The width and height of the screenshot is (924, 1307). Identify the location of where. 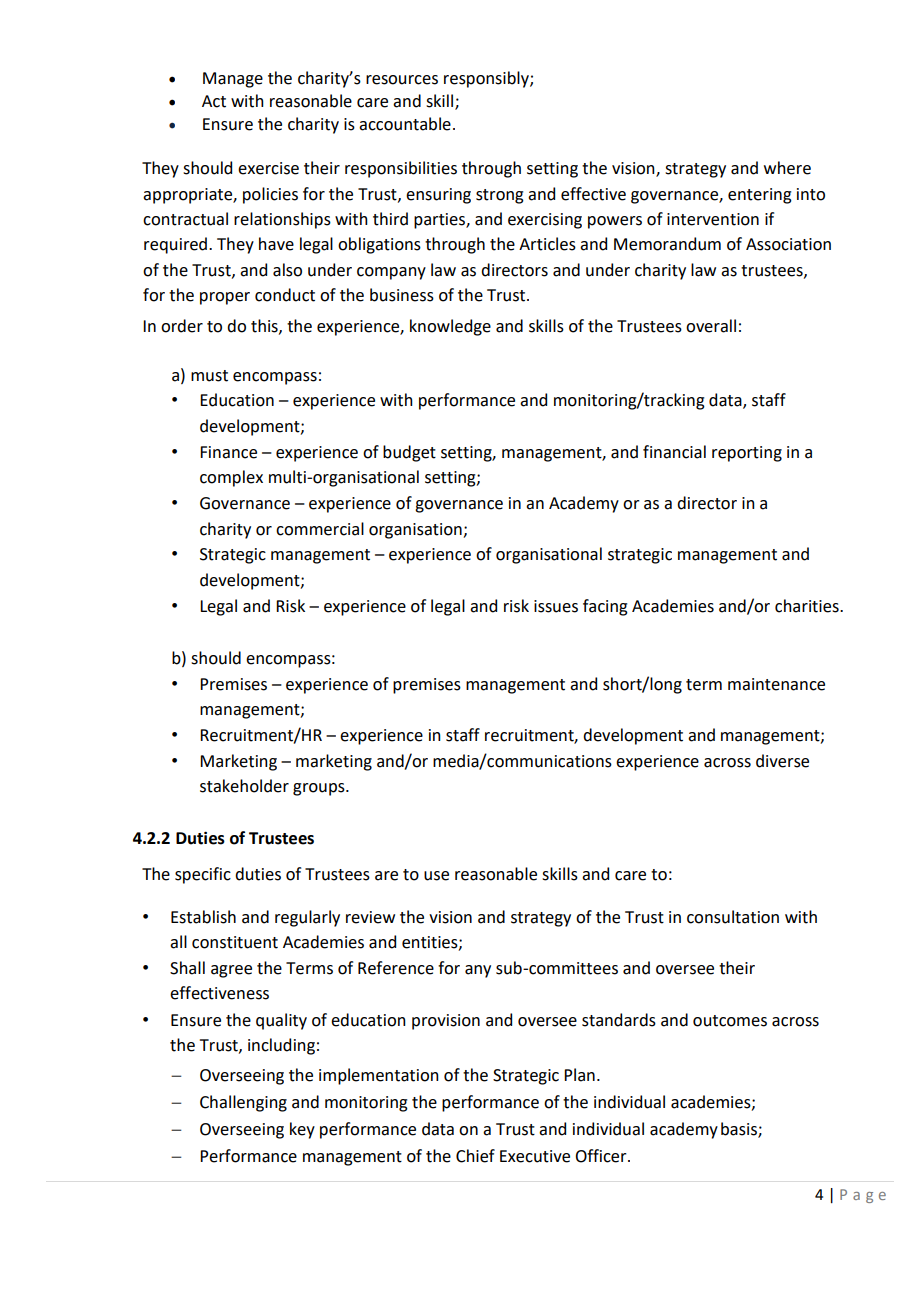
(787, 168).
